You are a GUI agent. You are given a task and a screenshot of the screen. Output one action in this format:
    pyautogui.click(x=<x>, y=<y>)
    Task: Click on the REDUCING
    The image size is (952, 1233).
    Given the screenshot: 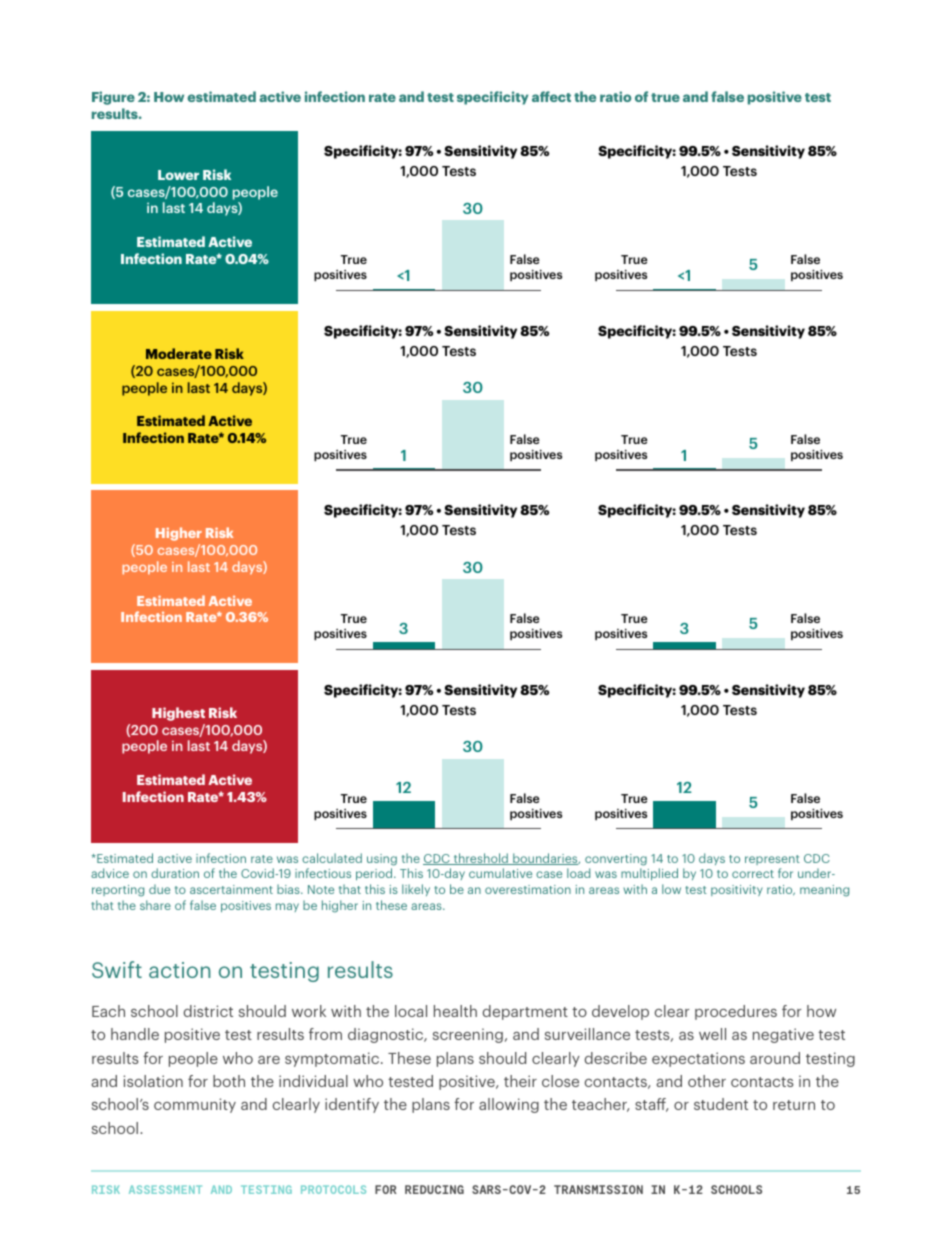 What is the action you would take?
    pyautogui.click(x=434, y=1189)
